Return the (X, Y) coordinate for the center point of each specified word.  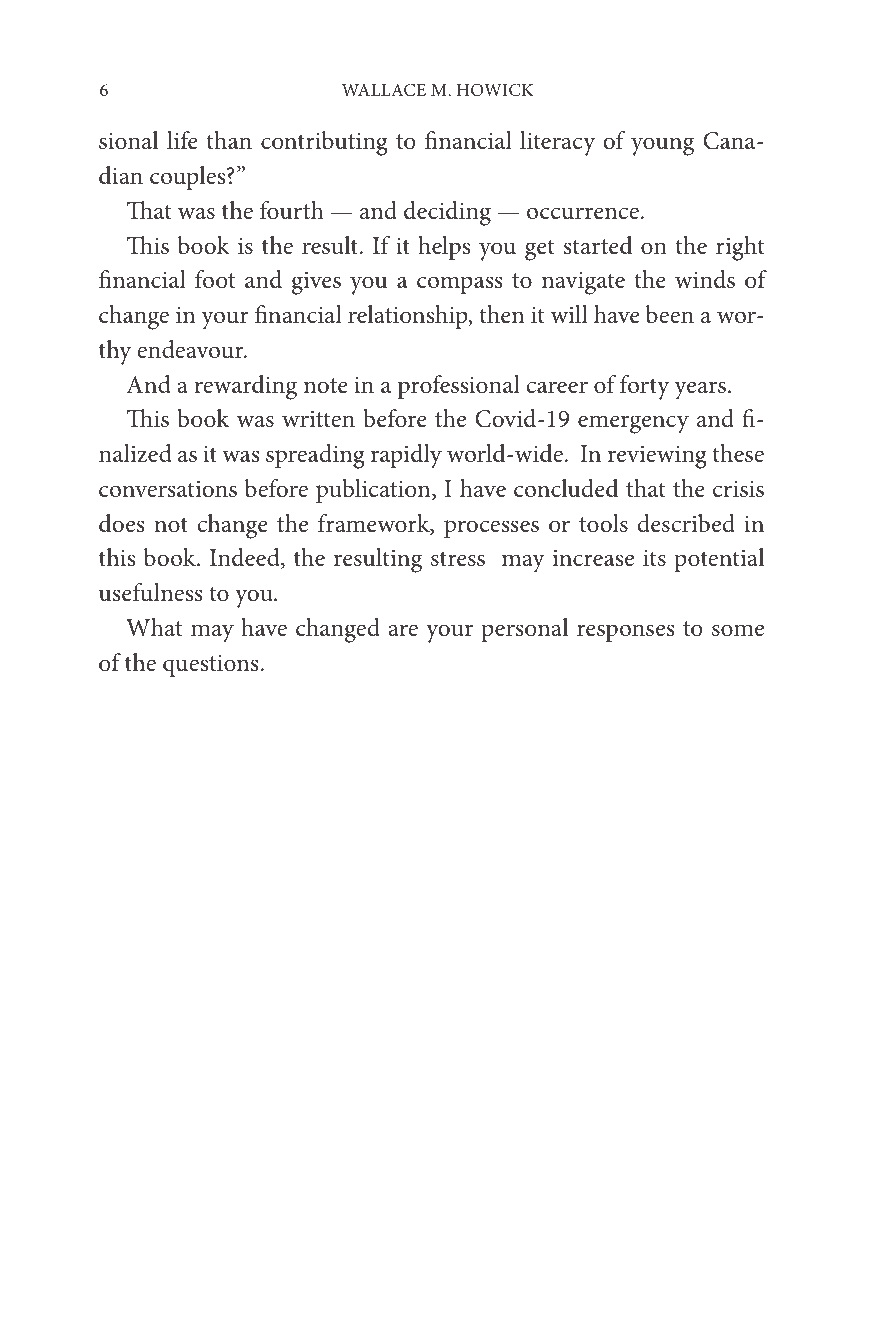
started (598, 245)
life (182, 140)
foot (215, 279)
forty (645, 387)
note (326, 386)
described (686, 523)
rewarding (245, 387)
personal (524, 630)
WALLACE (384, 90)
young (662, 146)
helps (444, 248)
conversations (168, 489)
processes (491, 529)
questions (211, 666)
